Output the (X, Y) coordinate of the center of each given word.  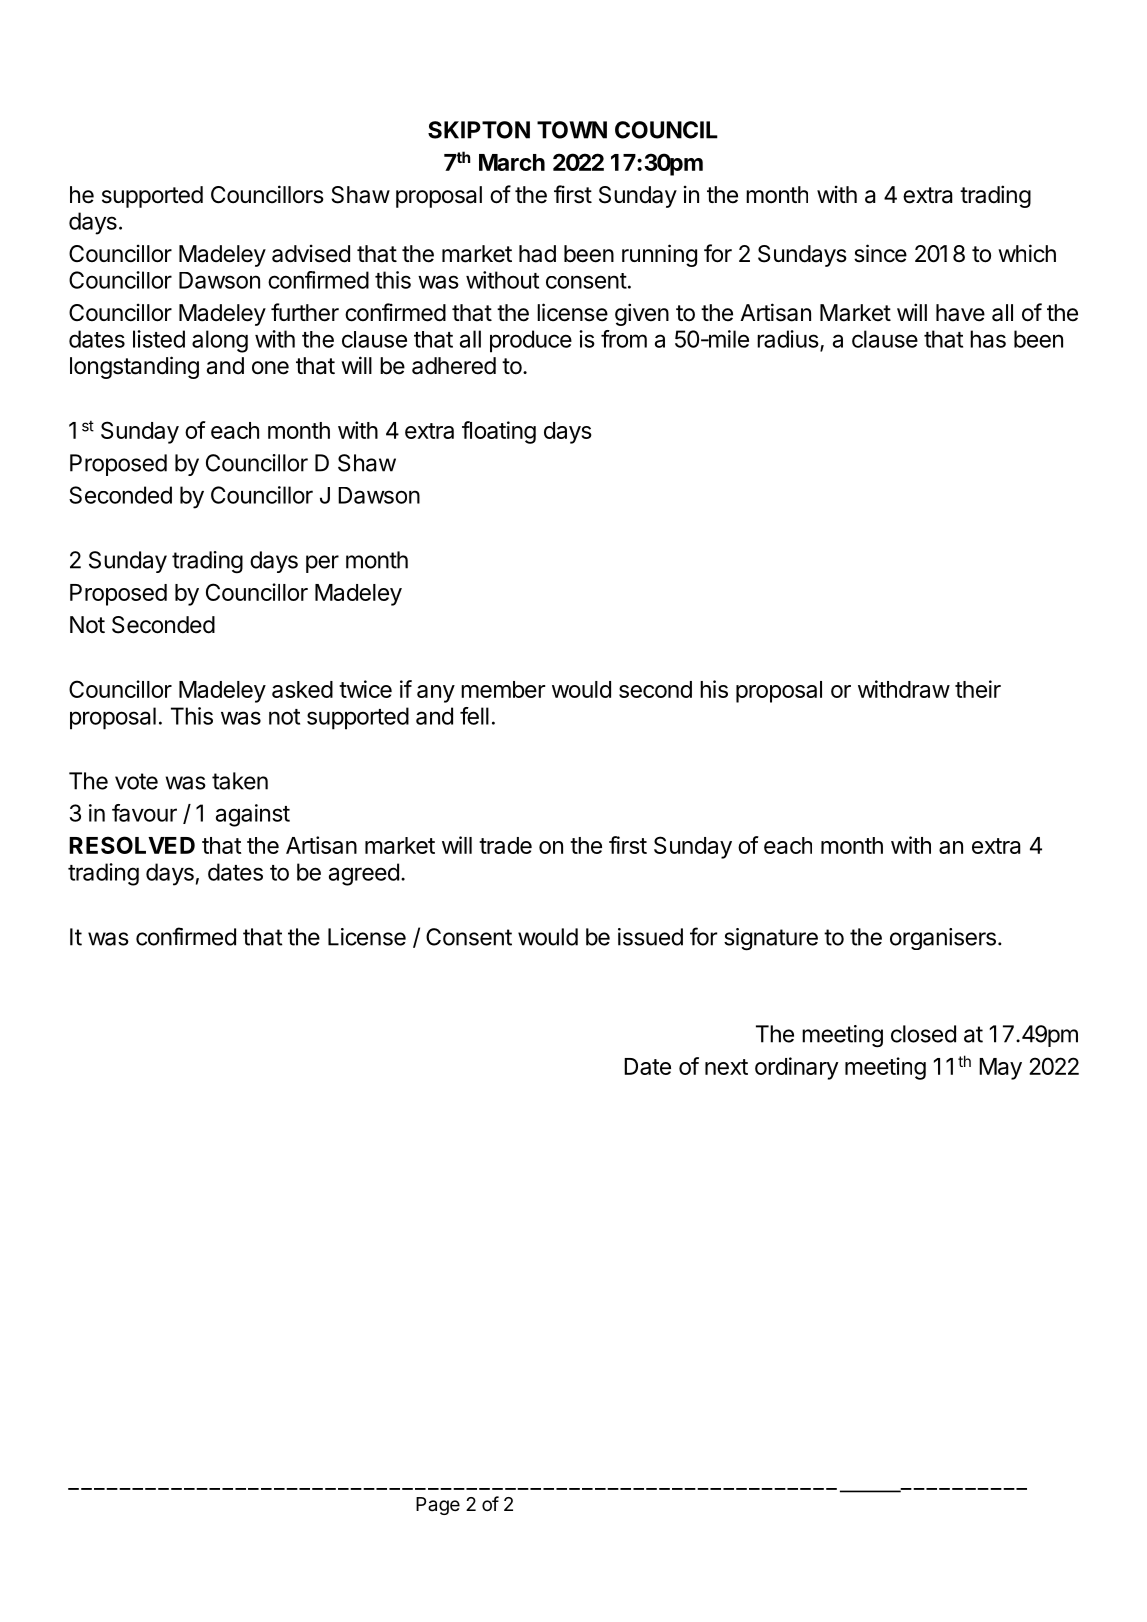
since (880, 253)
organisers (943, 939)
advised (311, 253)
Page (438, 1506)
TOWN (572, 130)
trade (505, 845)
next (726, 1067)
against (253, 815)
